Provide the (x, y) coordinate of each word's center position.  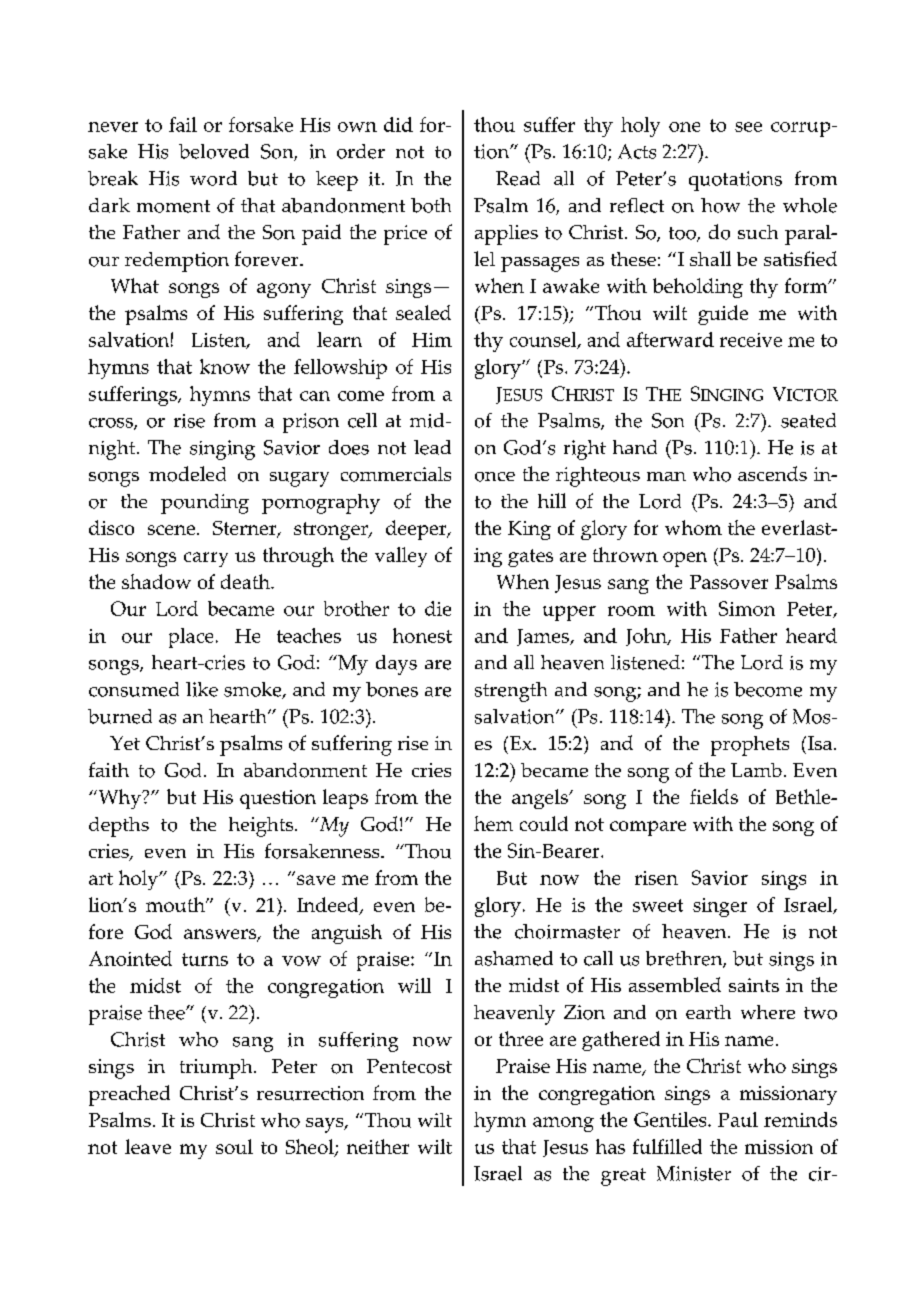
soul (234, 1146)
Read (518, 178)
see (748, 127)
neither (378, 1146)
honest (422, 635)
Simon (747, 608)
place (191, 638)
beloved (214, 151)
